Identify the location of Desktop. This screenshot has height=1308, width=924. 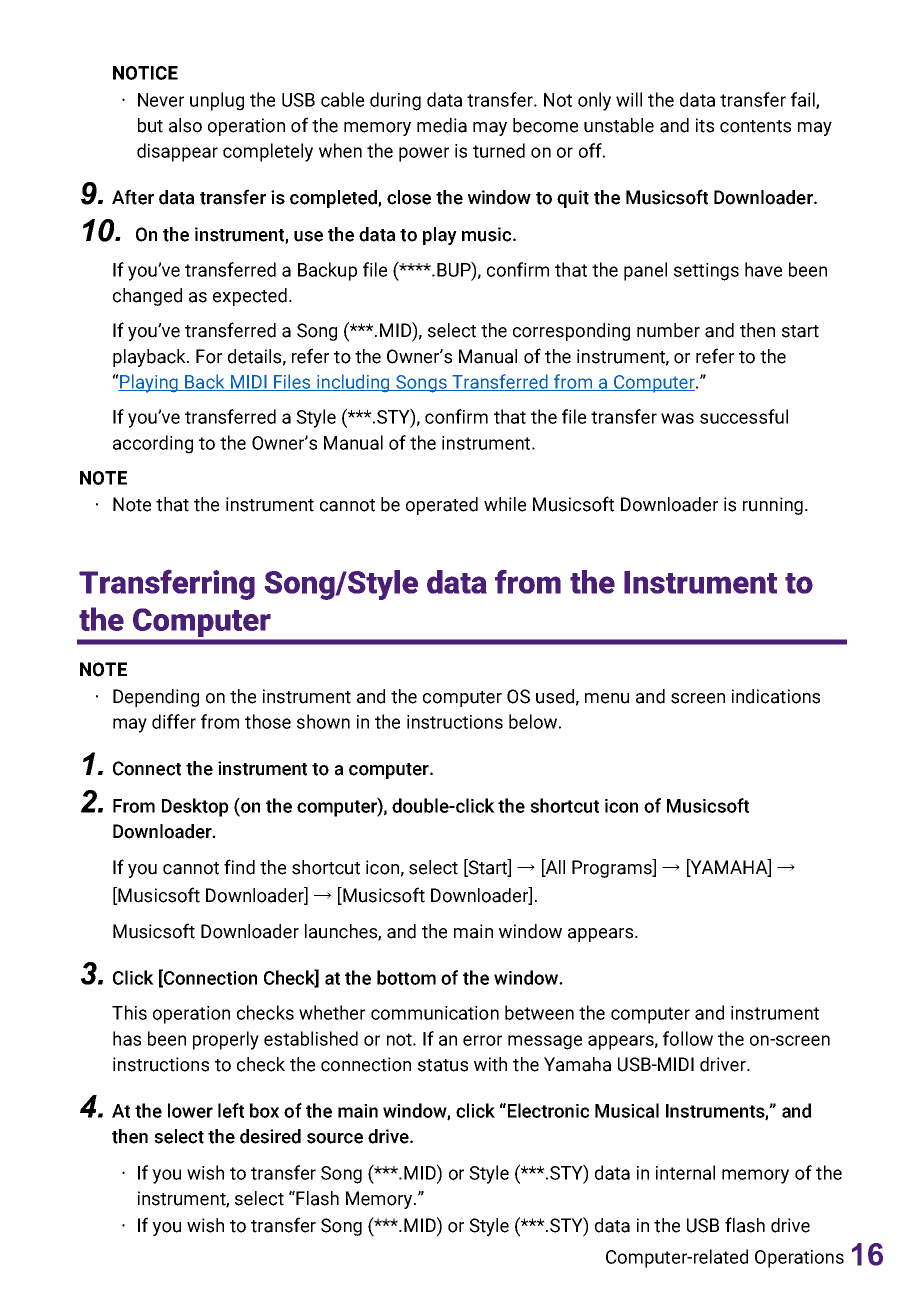
(195, 807).
